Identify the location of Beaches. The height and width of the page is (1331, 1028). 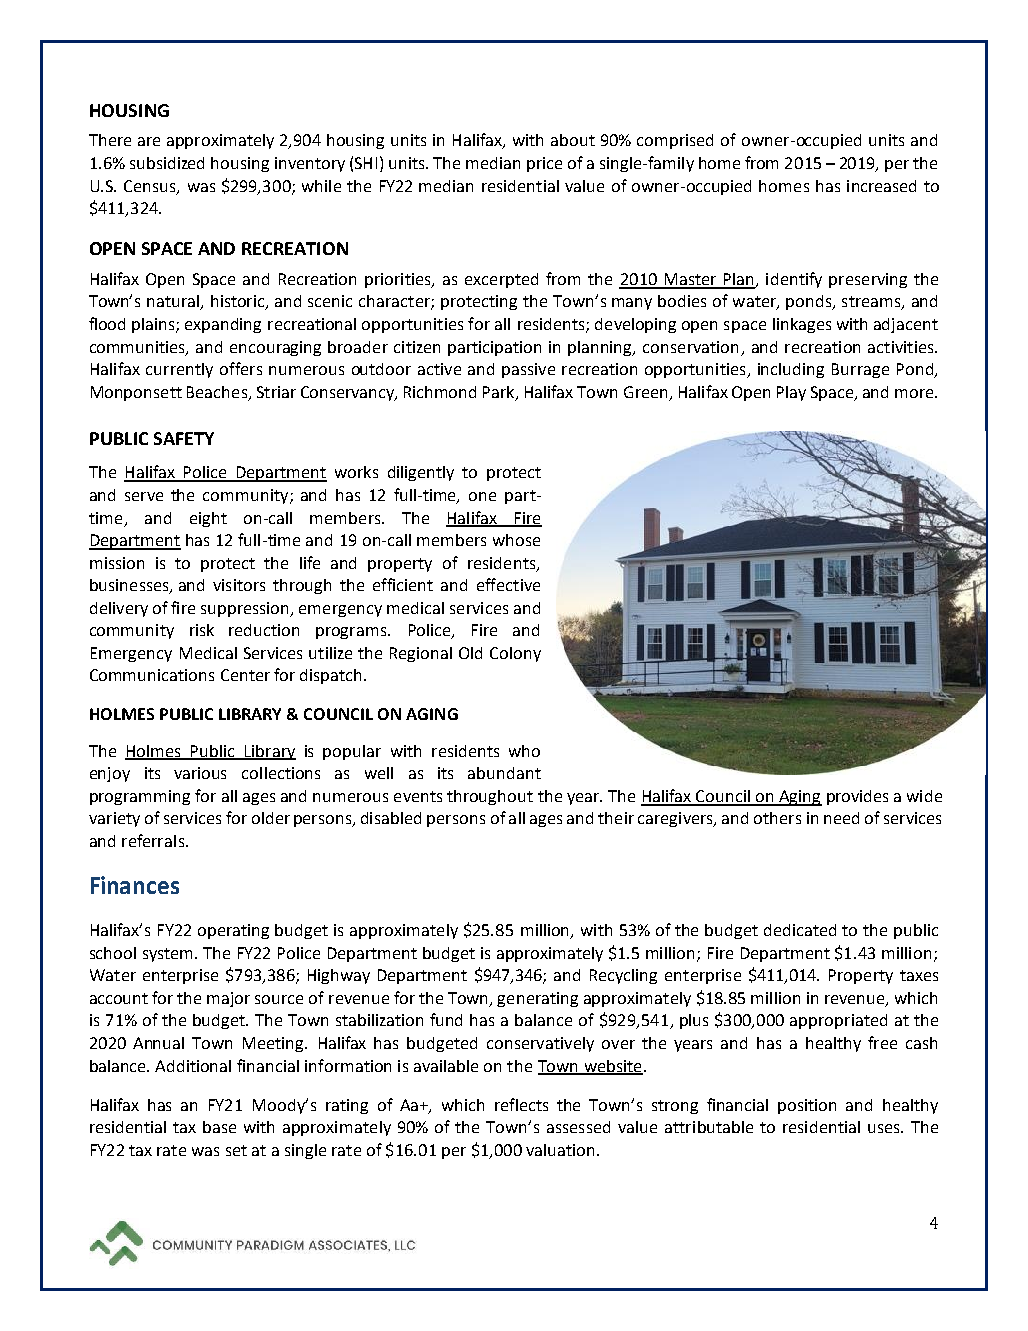
(218, 393).
